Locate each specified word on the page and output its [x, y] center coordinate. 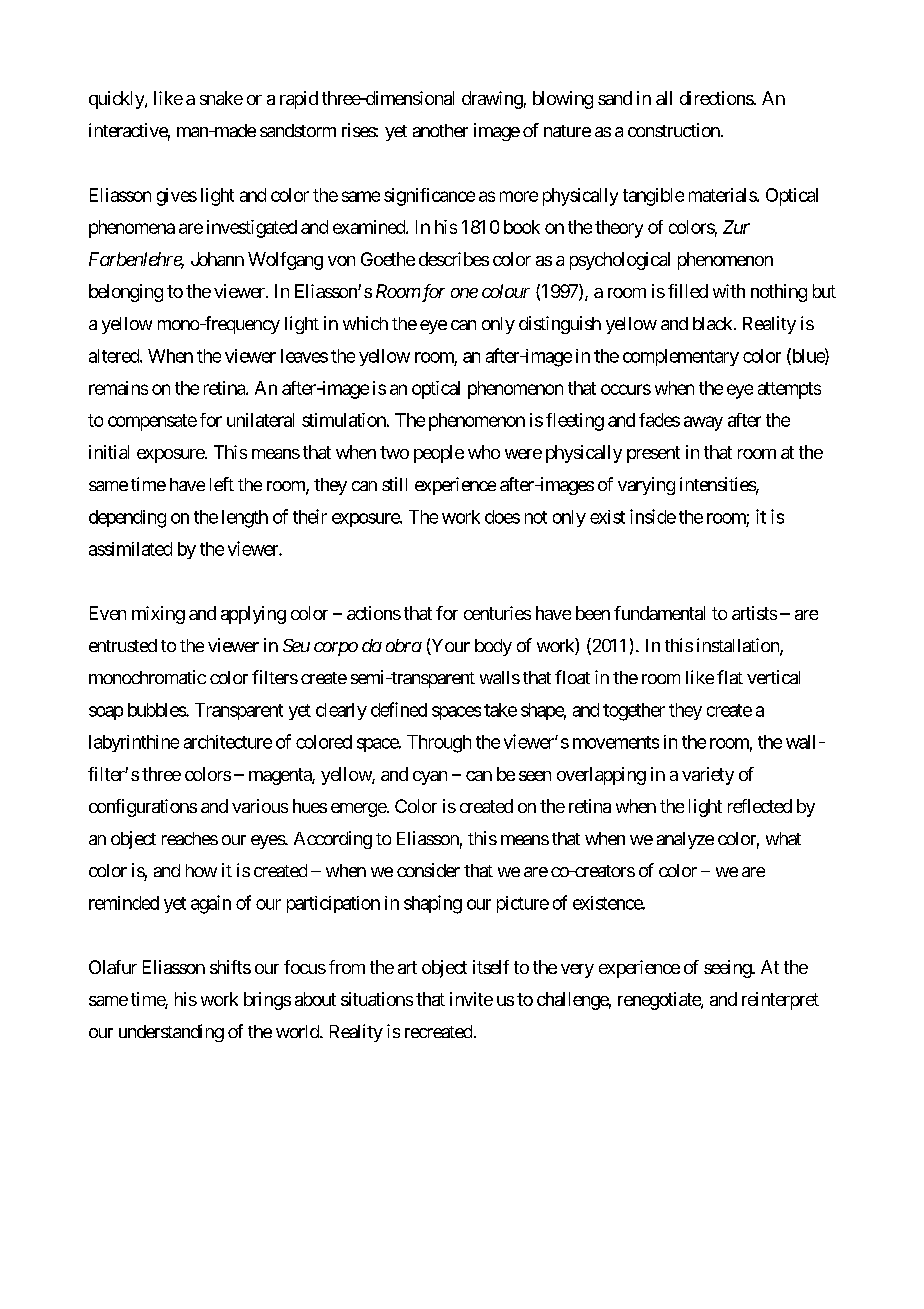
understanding [171, 1033]
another [440, 130]
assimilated [130, 549]
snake [221, 98]
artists [754, 613]
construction [675, 130]
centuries [497, 613]
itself [491, 967]
